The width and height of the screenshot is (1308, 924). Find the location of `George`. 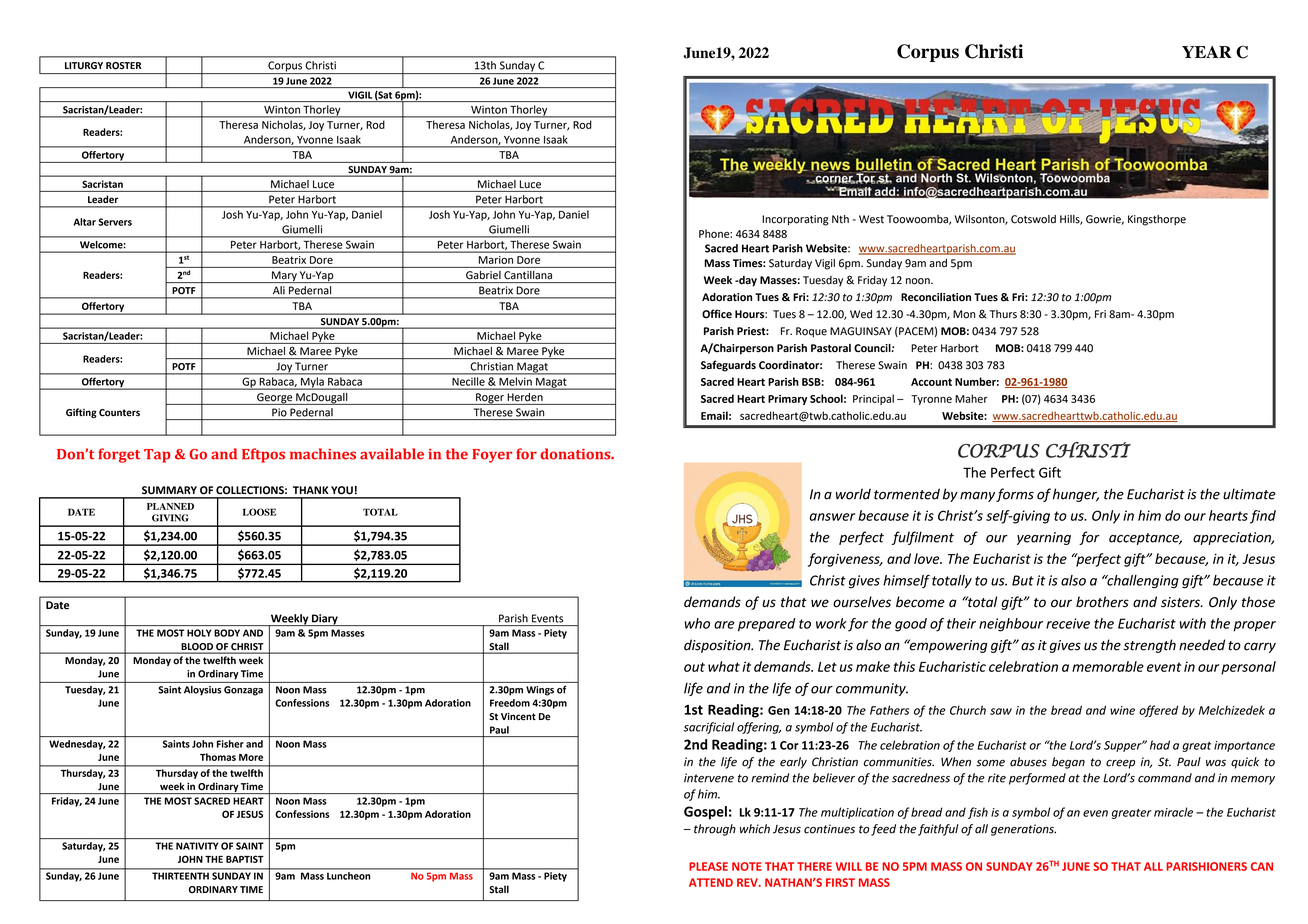

George is located at coordinates (275, 399).
